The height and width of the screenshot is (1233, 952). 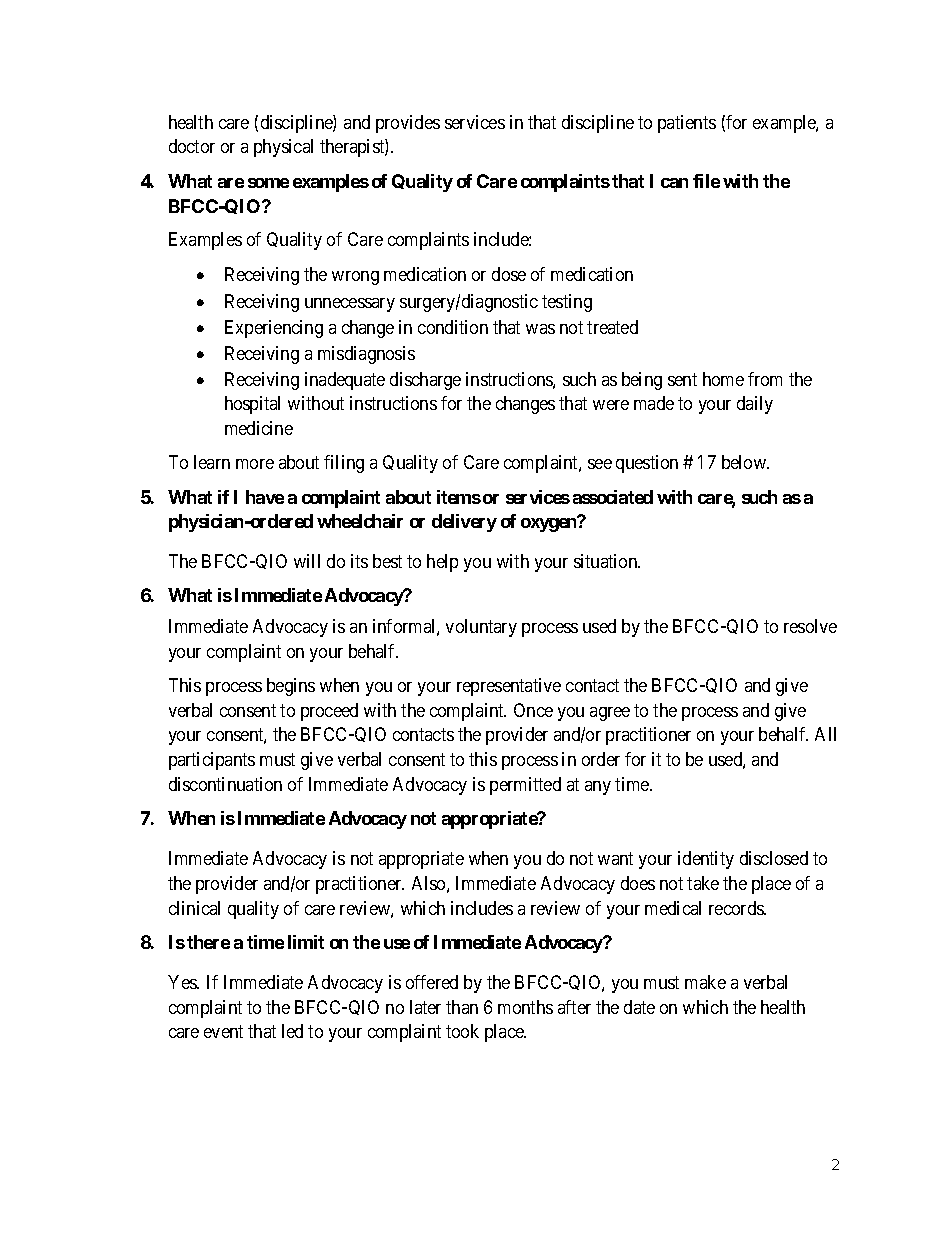 I want to click on months, so click(x=525, y=1007).
